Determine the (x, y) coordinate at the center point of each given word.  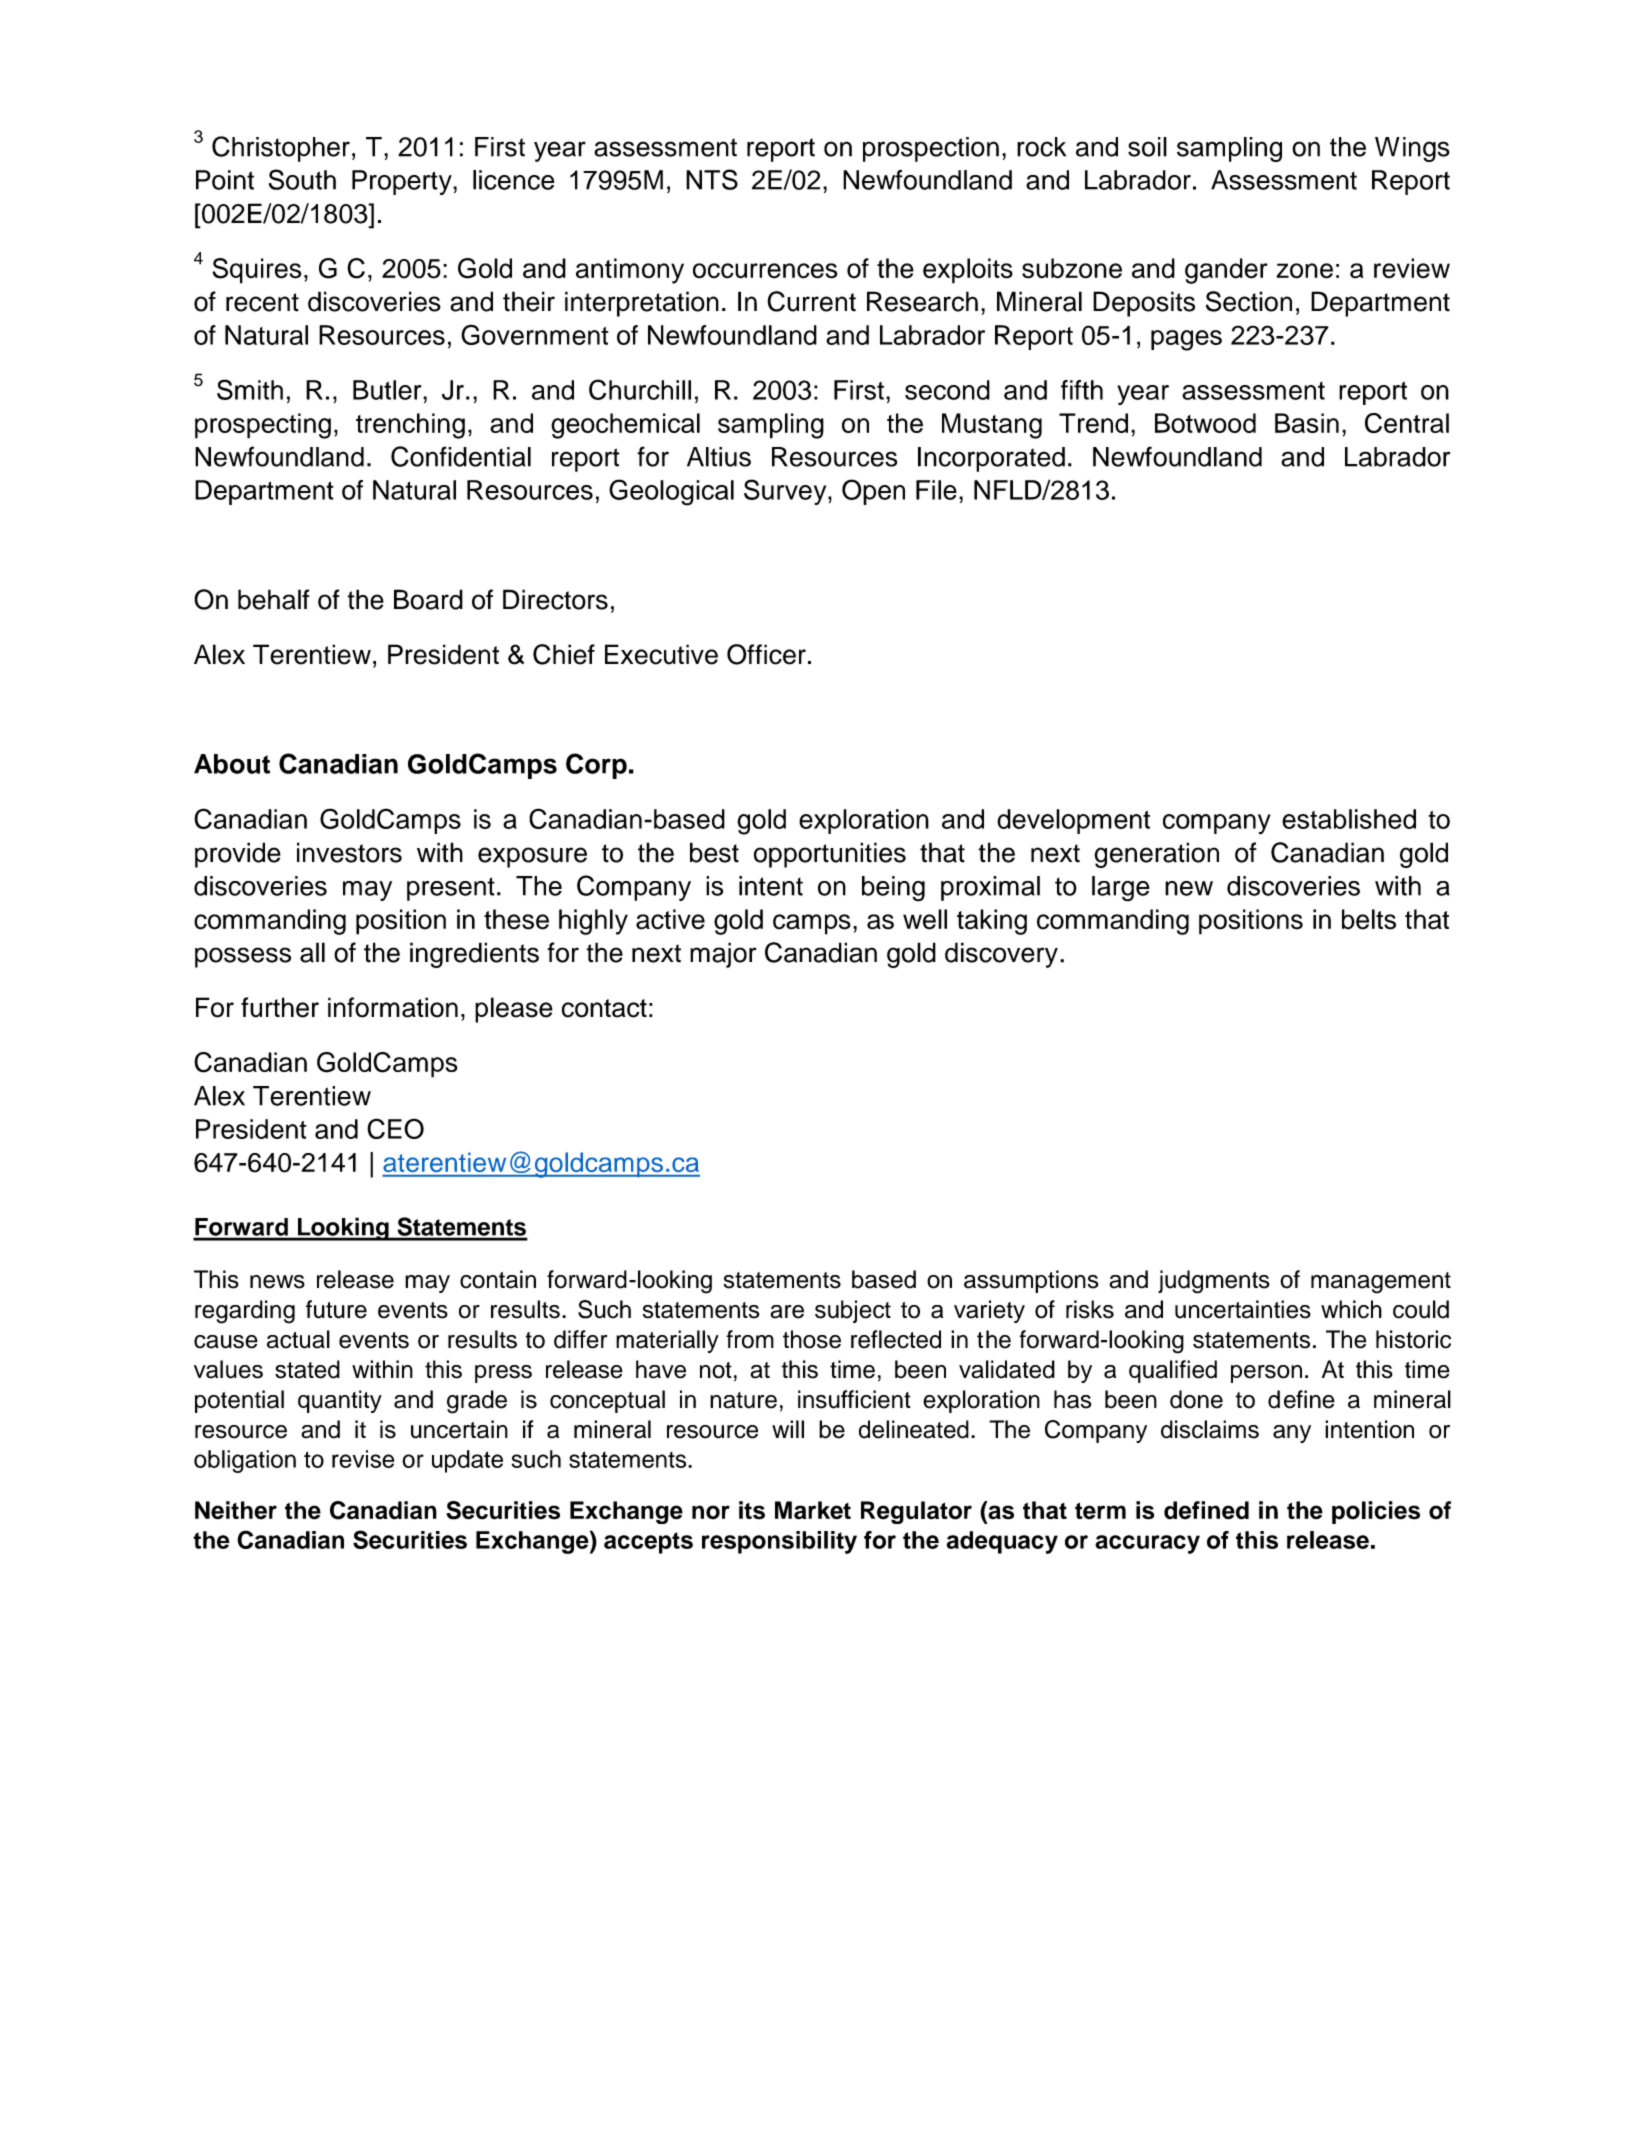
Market (813, 1510)
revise (363, 1459)
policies (1376, 1512)
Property (403, 182)
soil (1147, 147)
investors (349, 852)
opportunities (830, 855)
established (1349, 819)
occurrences (765, 271)
